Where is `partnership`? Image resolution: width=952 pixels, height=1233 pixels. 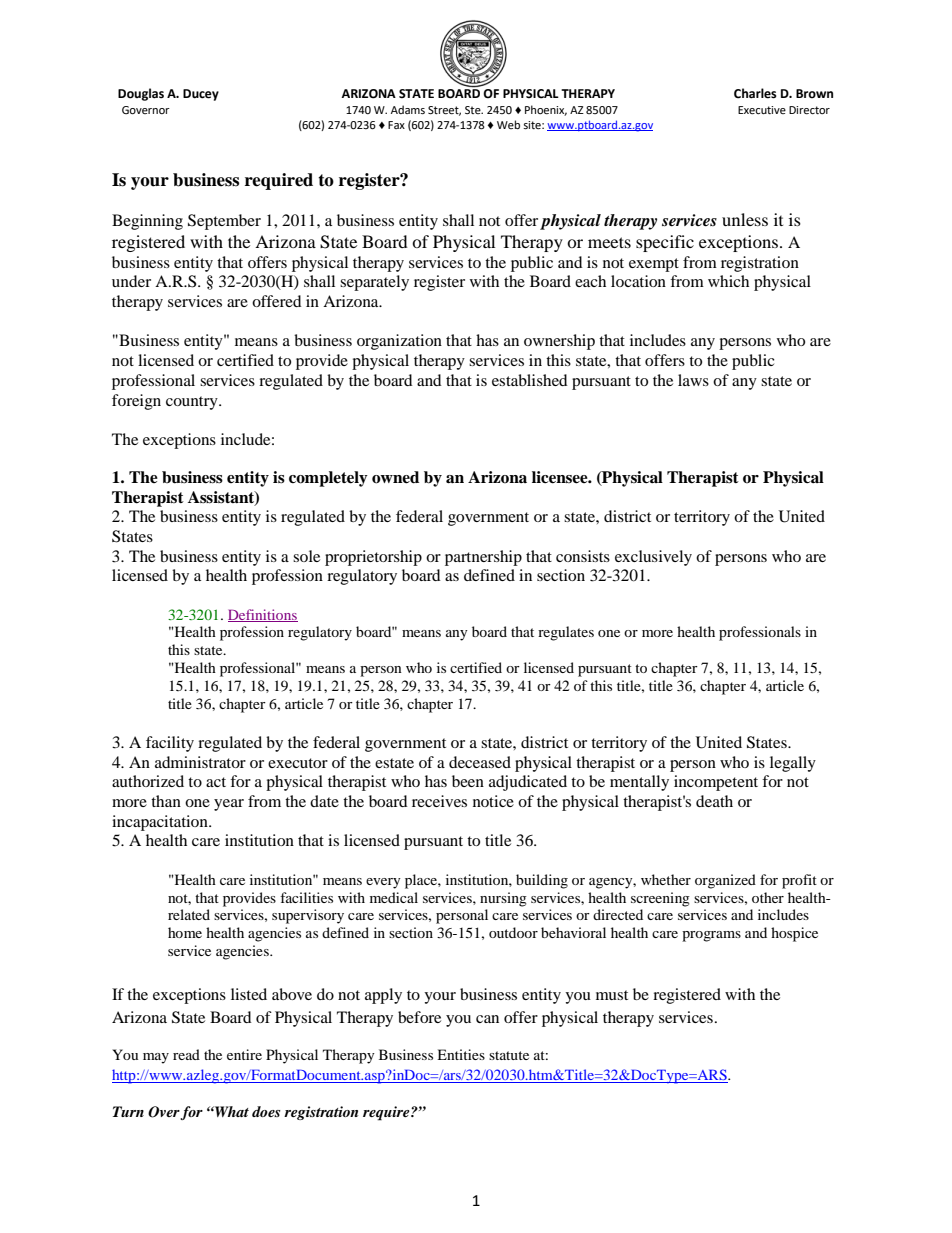
partnership is located at coordinates (483, 558).
